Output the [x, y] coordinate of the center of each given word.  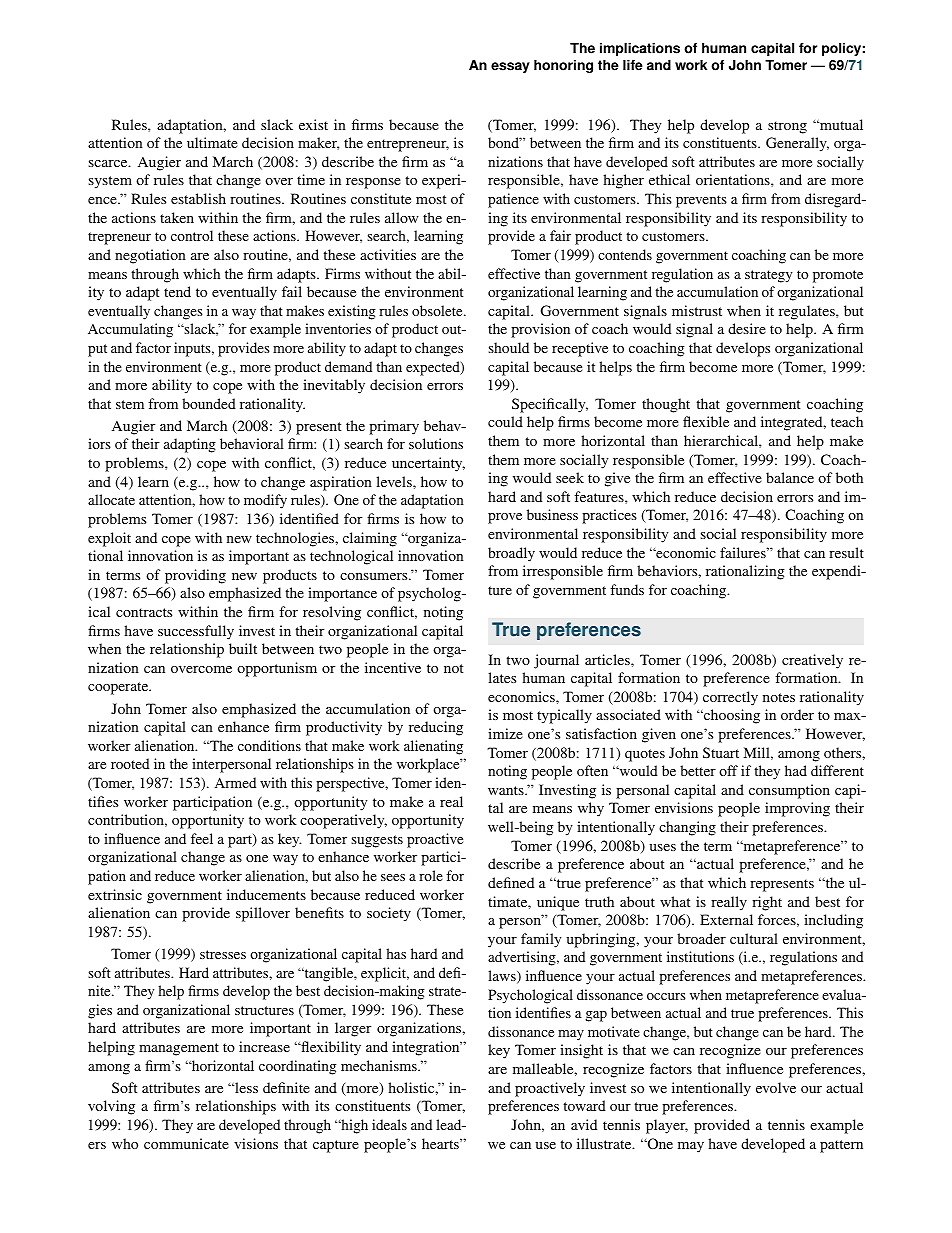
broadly [511, 554]
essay [510, 67]
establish [198, 198]
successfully [196, 632]
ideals [389, 1124]
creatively [812, 661]
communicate [186, 1143]
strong [787, 127]
